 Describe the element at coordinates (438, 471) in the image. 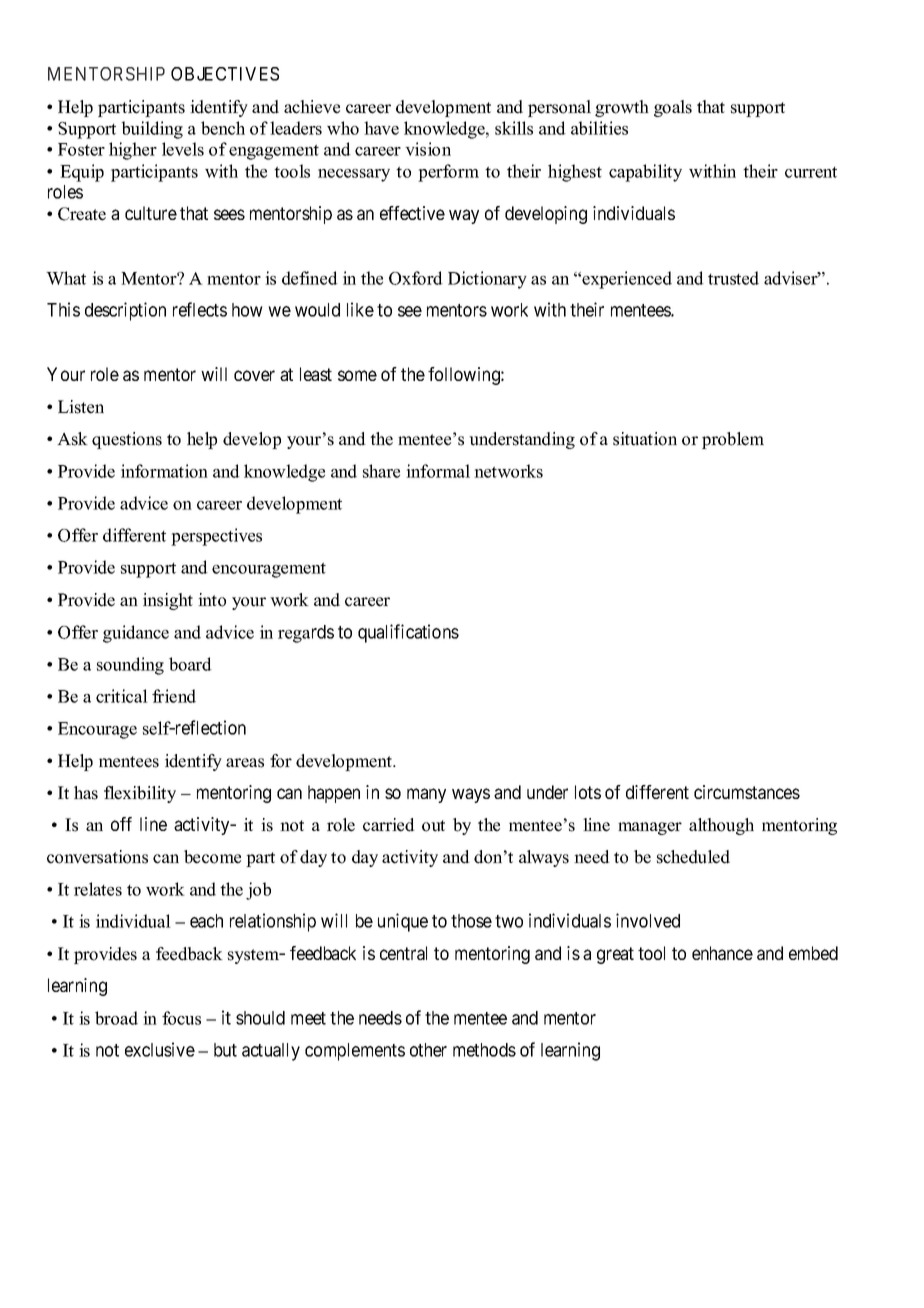

I see `informal` at that location.
